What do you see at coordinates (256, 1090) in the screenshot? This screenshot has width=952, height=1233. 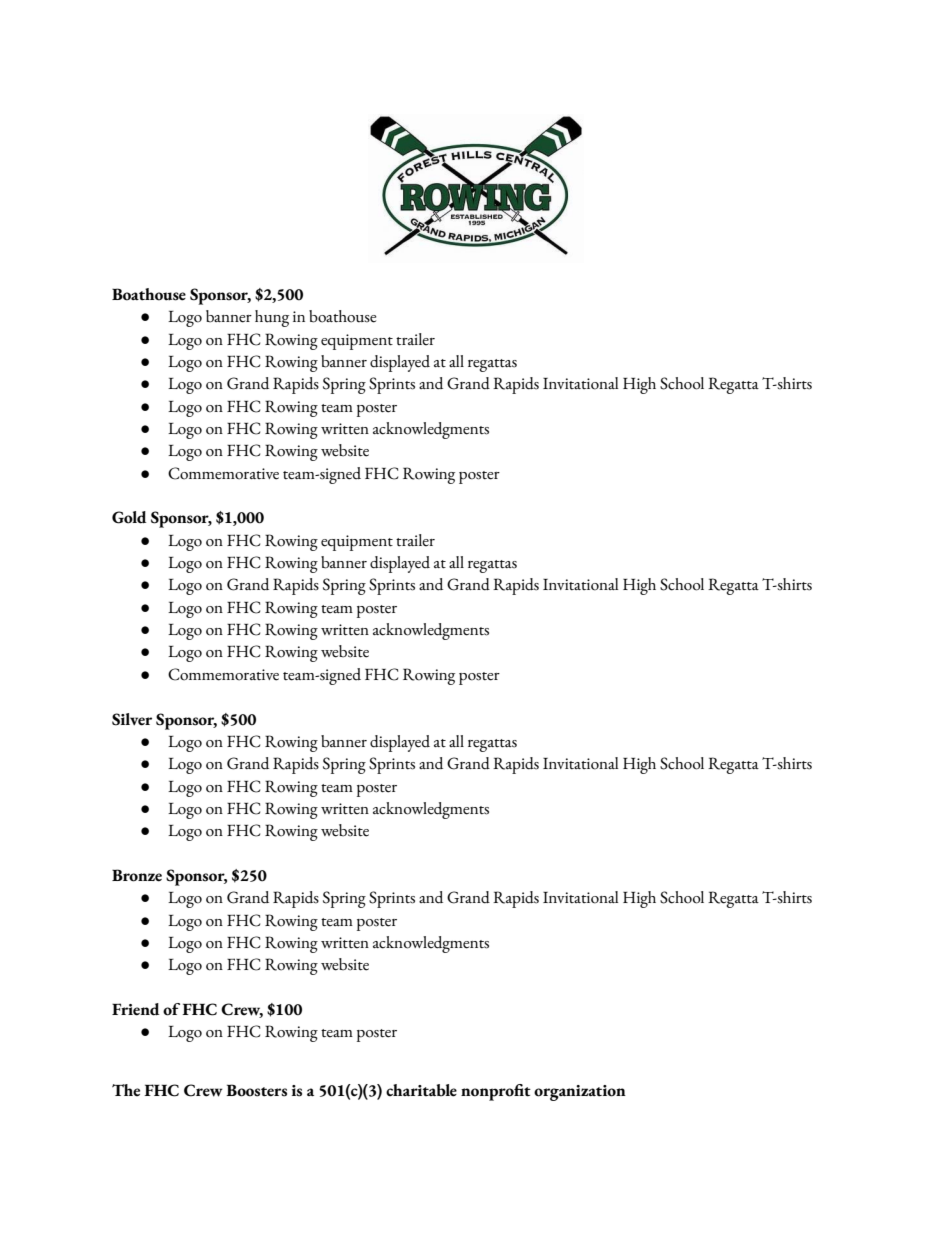 I see `Boosters` at bounding box center [256, 1090].
